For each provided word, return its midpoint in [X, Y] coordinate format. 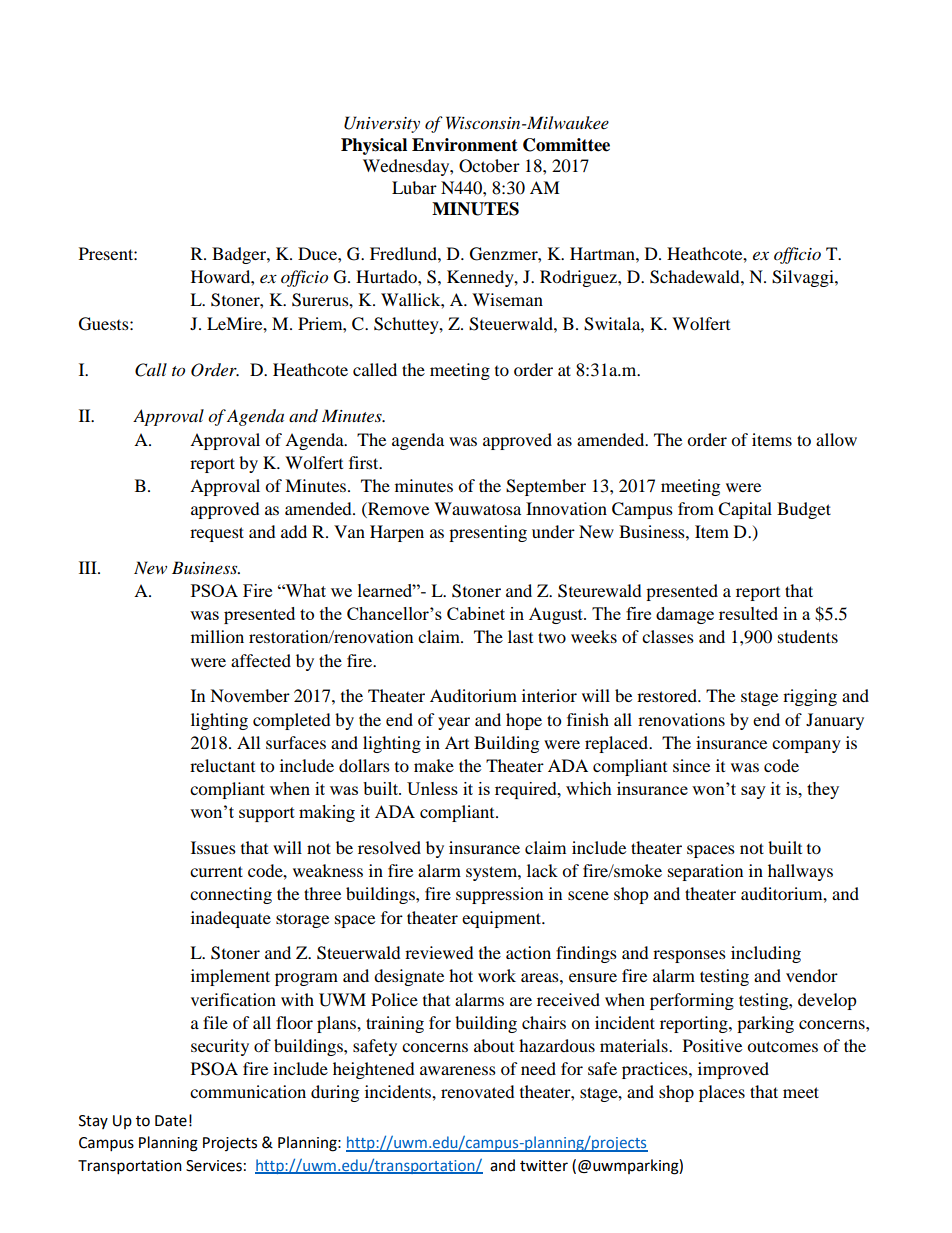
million [217, 636]
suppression [499, 895]
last [520, 636]
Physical [374, 146]
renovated [478, 1091]
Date [171, 1121]
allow [836, 439]
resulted [748, 613]
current [216, 871]
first [365, 462]
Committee [566, 145]
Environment [465, 145]
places [722, 1093]
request [217, 534]
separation [705, 872]
